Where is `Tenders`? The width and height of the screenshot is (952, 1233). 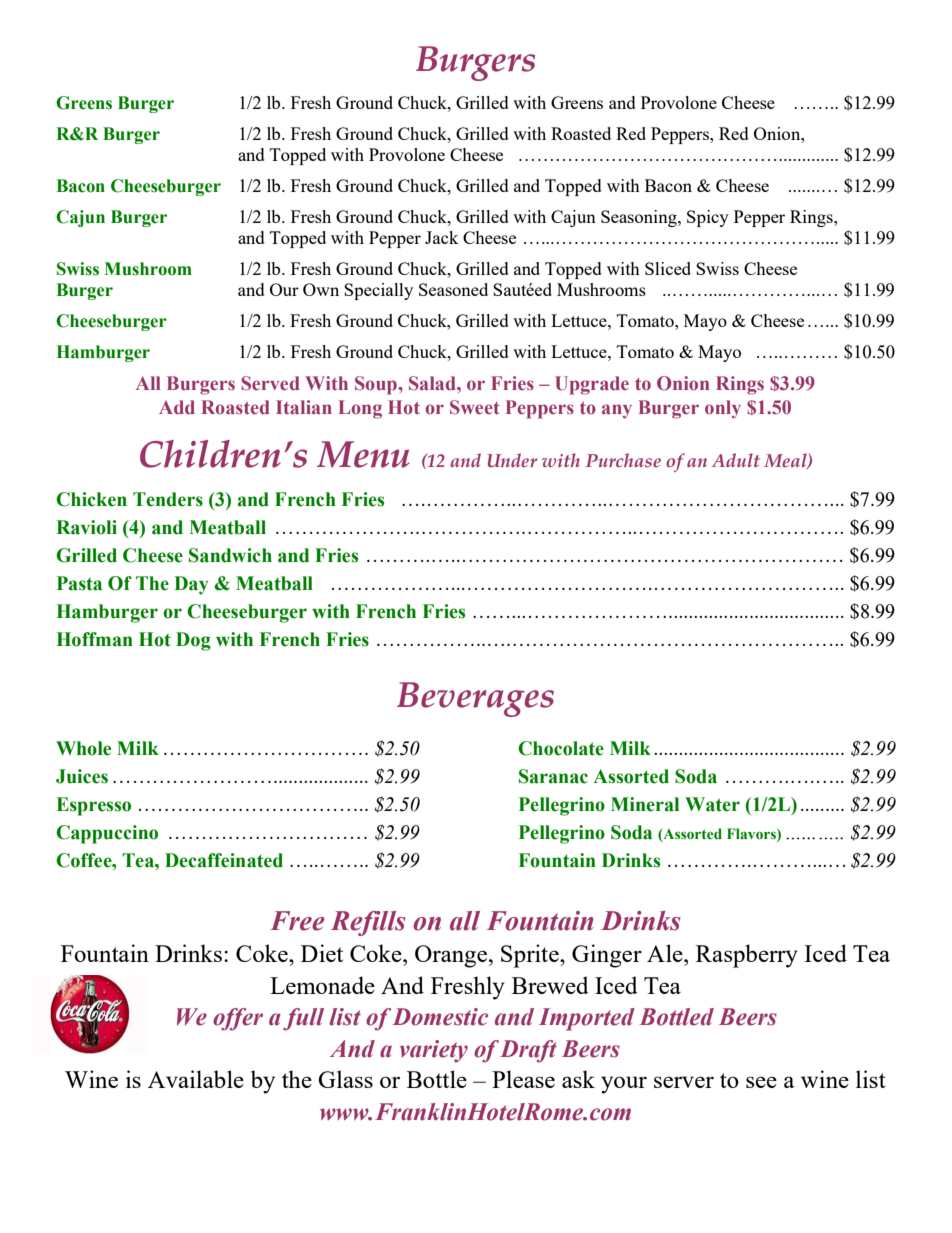 Tenders is located at coordinates (168, 499).
